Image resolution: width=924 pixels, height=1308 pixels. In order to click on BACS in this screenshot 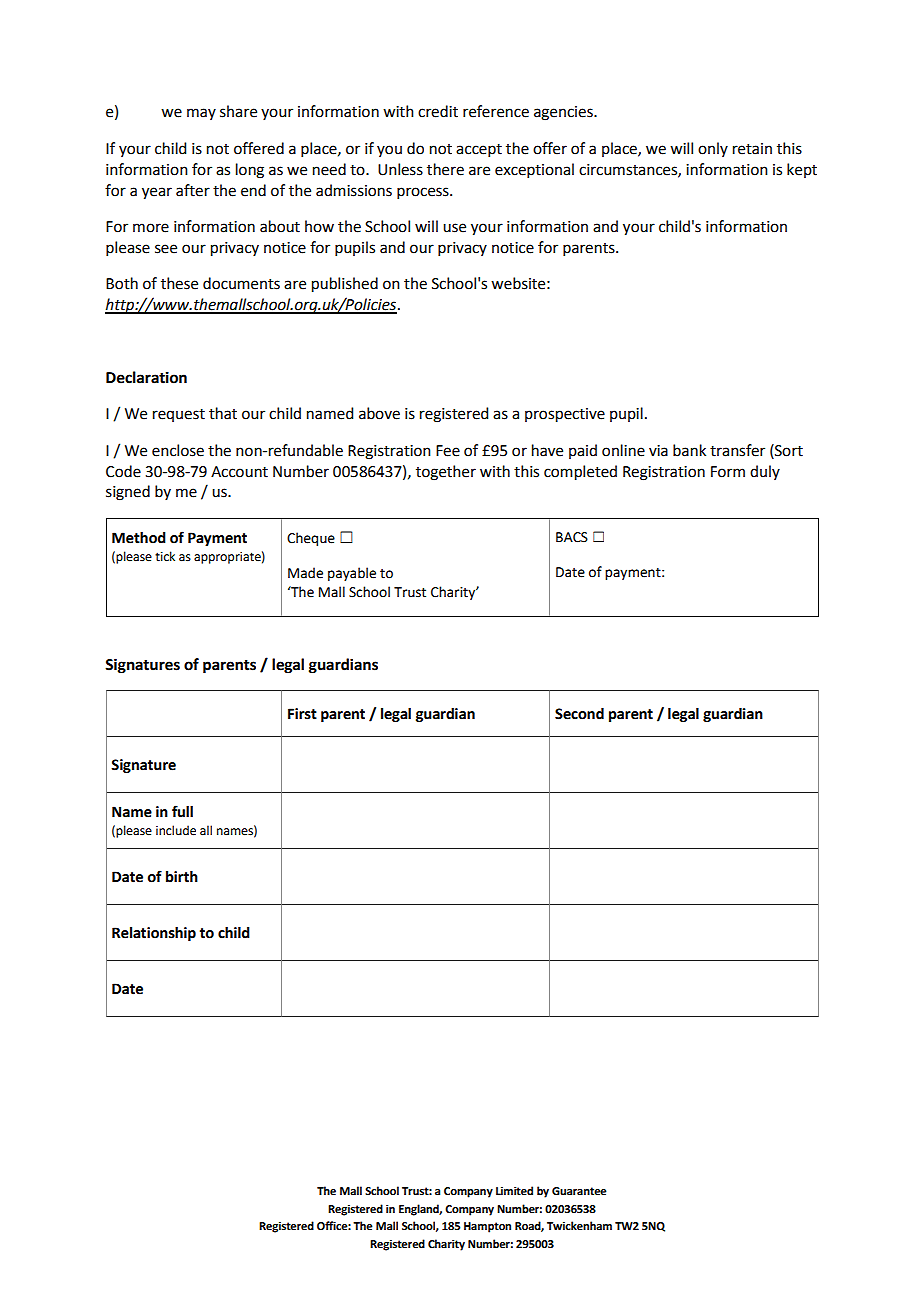, I will do `click(572, 537)`.
